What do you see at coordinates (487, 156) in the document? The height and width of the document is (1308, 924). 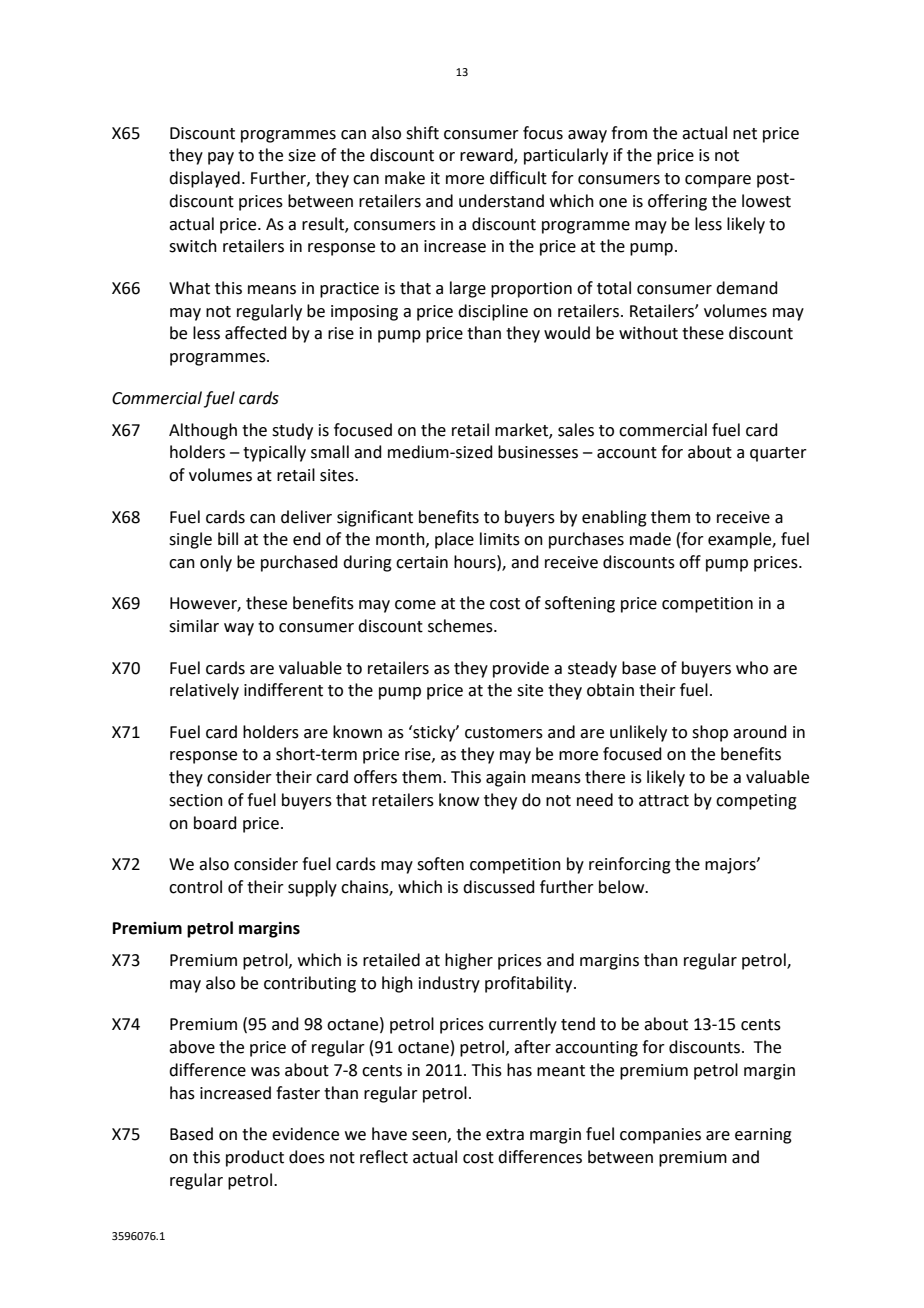 I see `reward` at bounding box center [487, 156].
